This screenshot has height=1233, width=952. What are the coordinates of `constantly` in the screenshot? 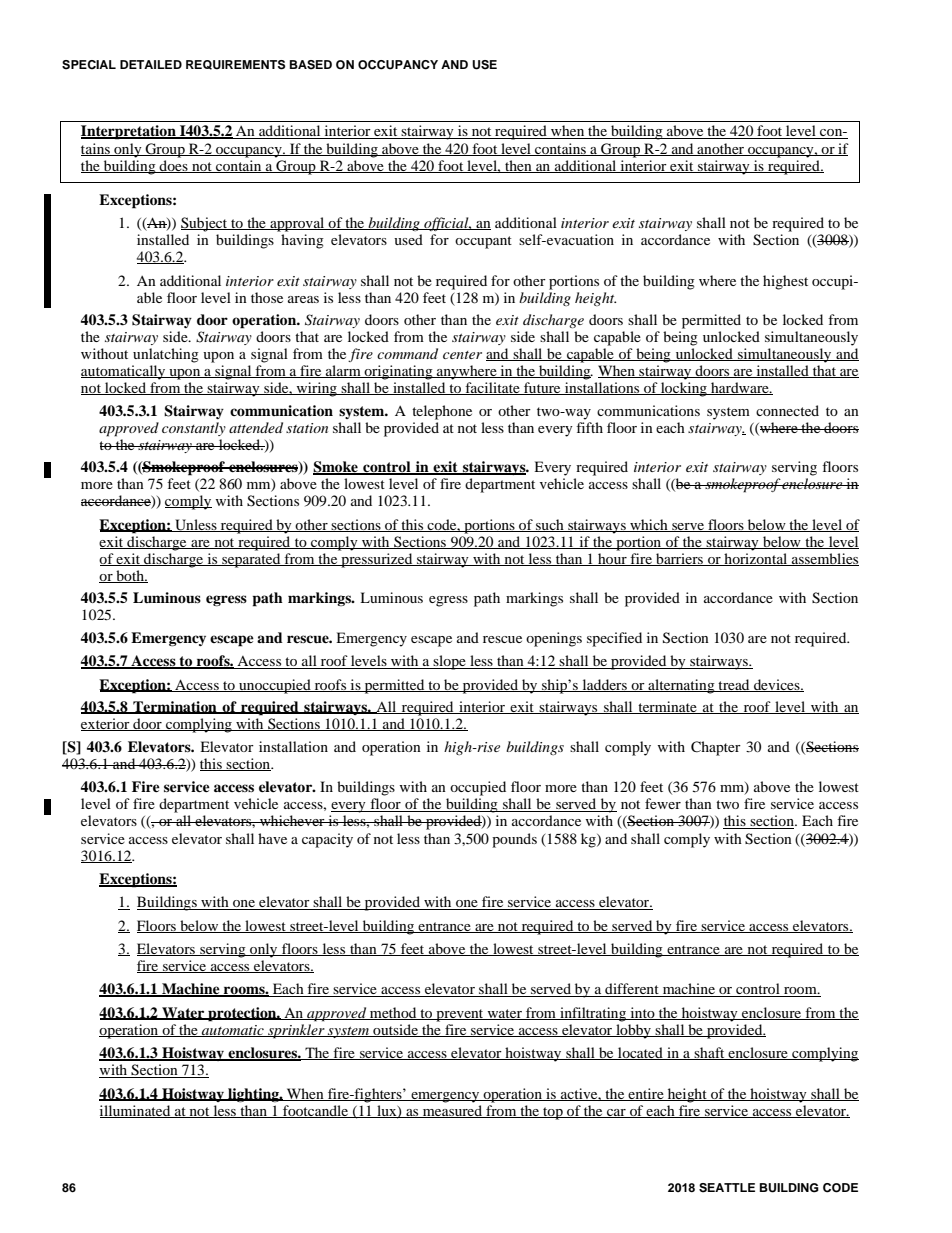 It's located at (194, 429).
